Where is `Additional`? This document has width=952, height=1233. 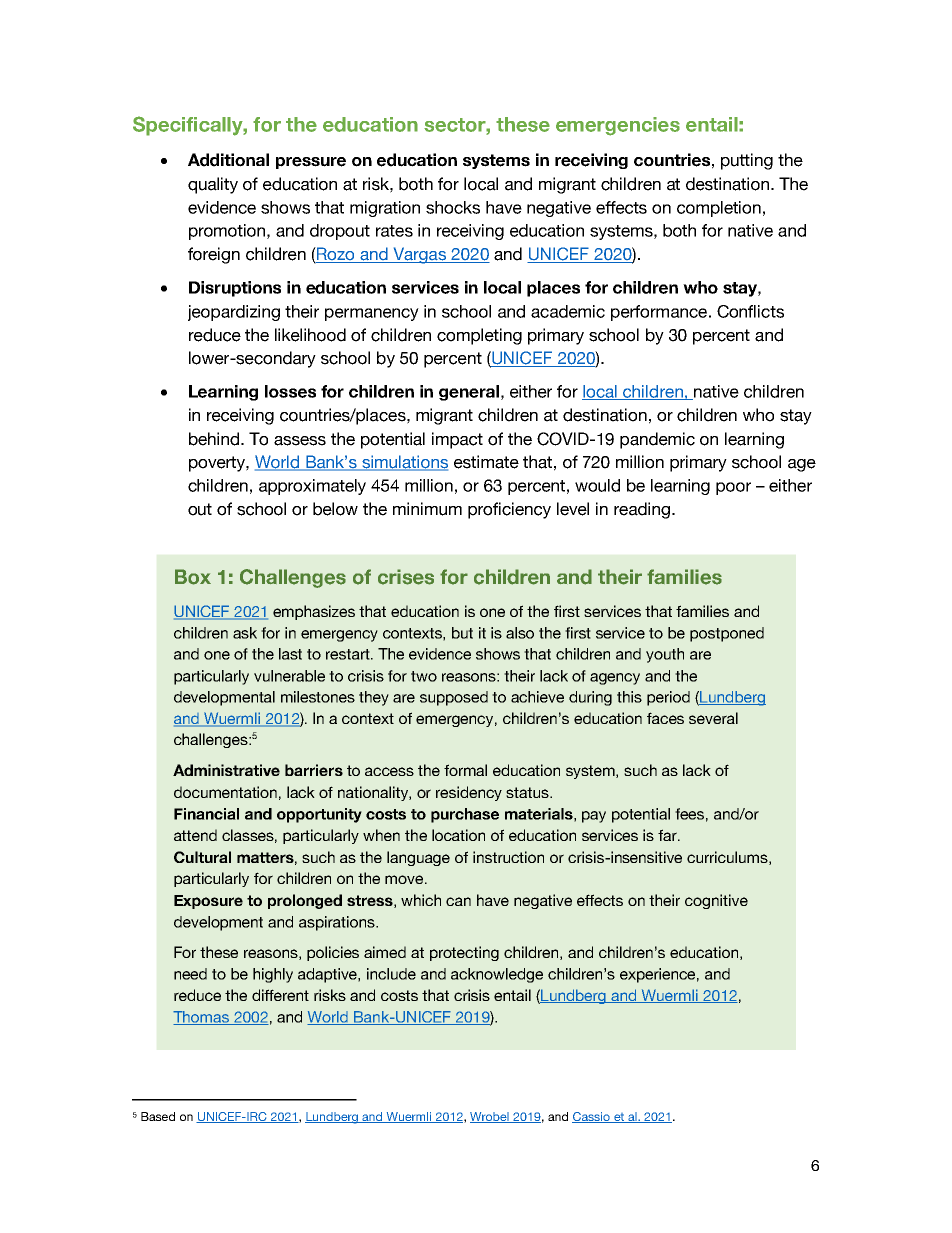 Additional is located at coordinates (228, 160).
